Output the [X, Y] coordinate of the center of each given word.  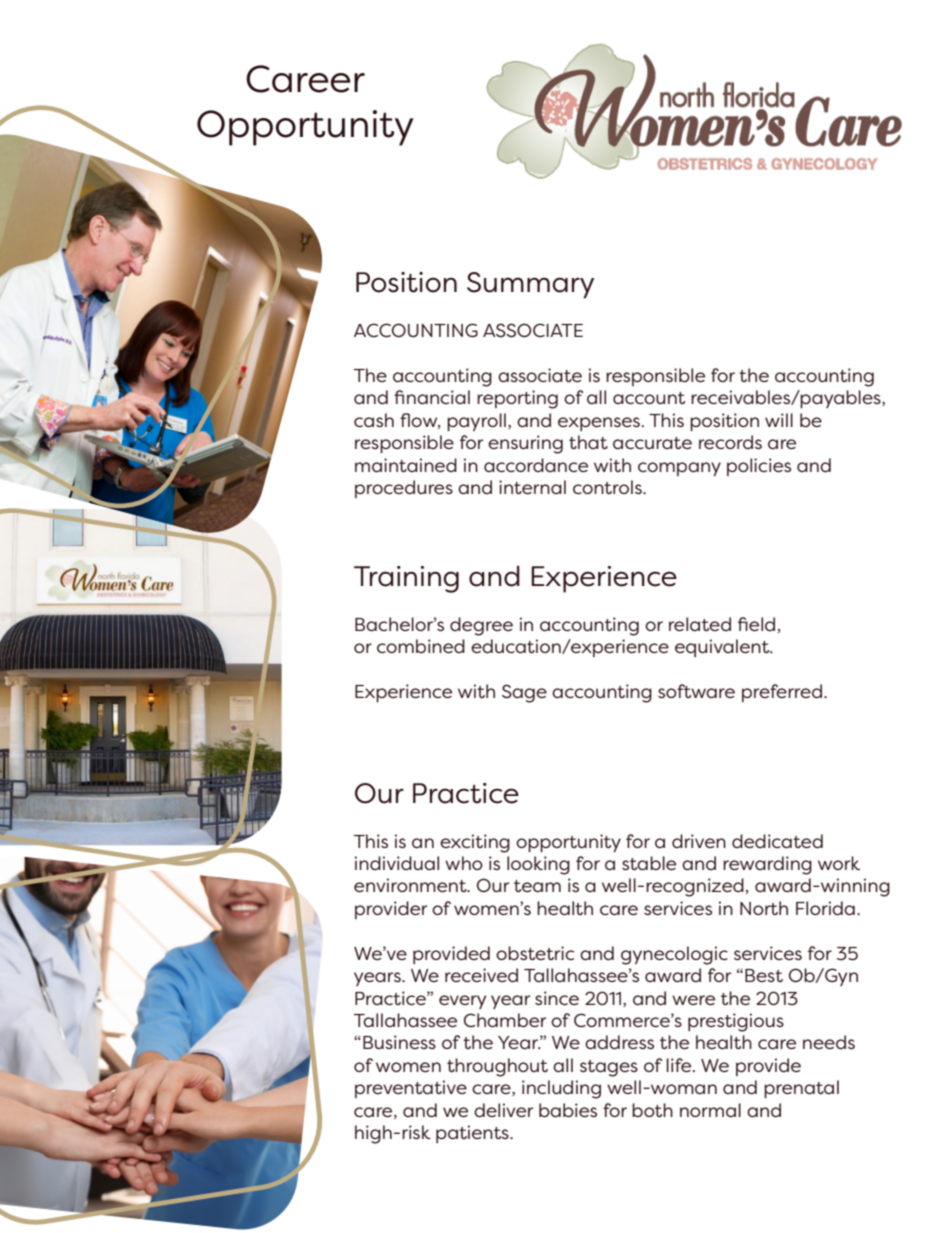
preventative [411, 1089]
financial [432, 397]
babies [568, 1110]
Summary [530, 285]
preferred [782, 693]
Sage [524, 693]
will [779, 420]
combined [421, 646]
